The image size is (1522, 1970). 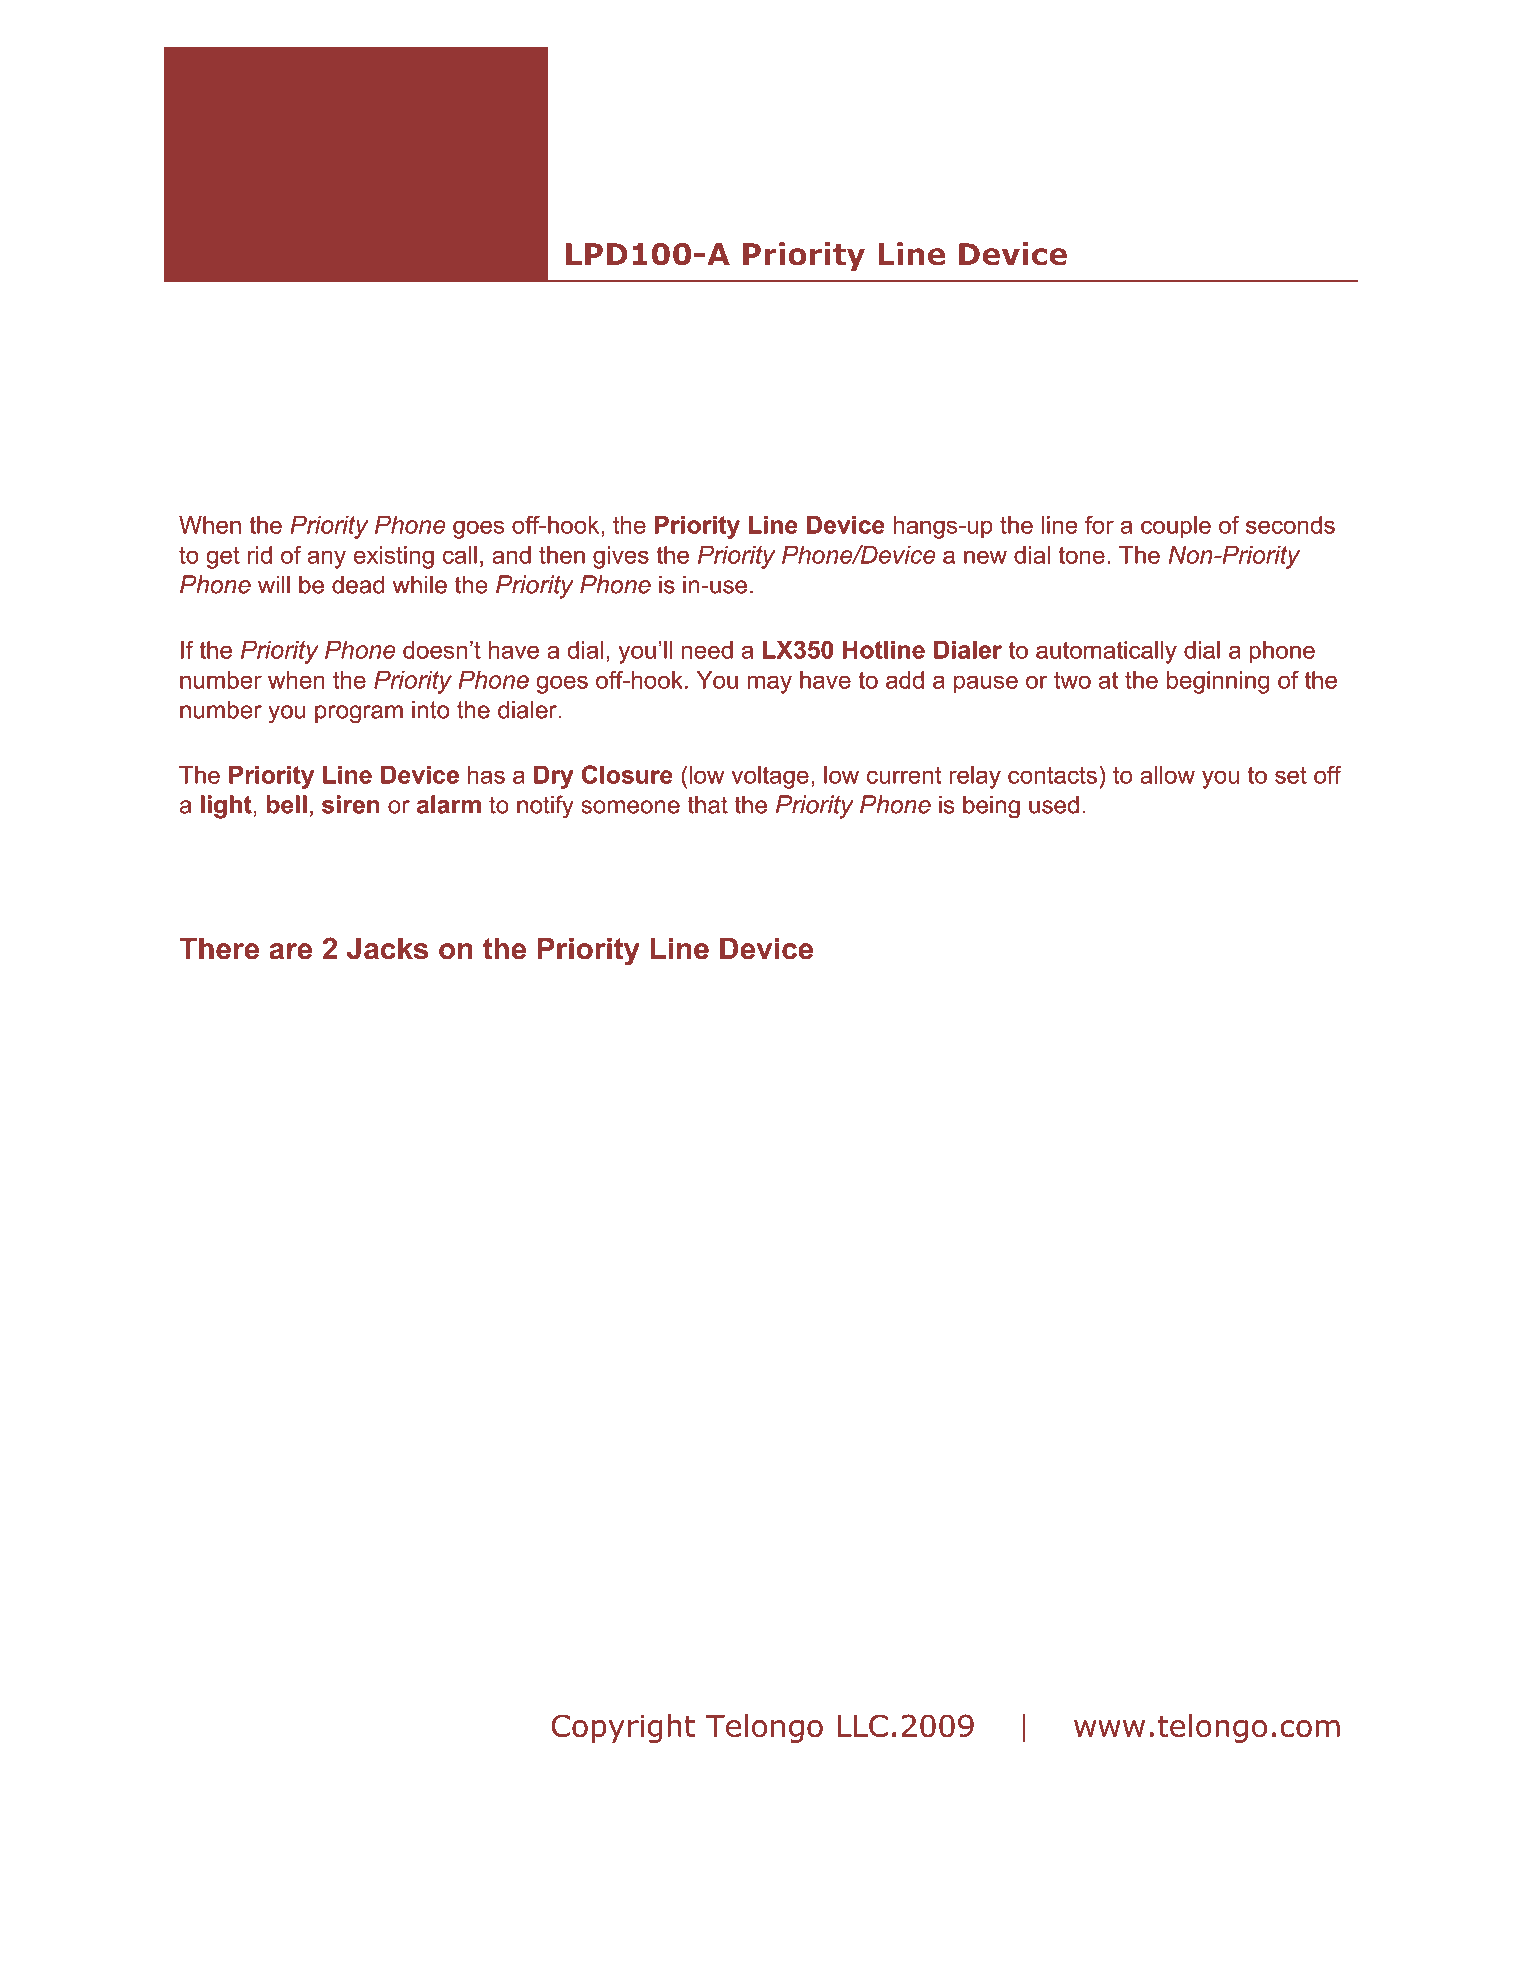 I want to click on siren, so click(x=351, y=804).
